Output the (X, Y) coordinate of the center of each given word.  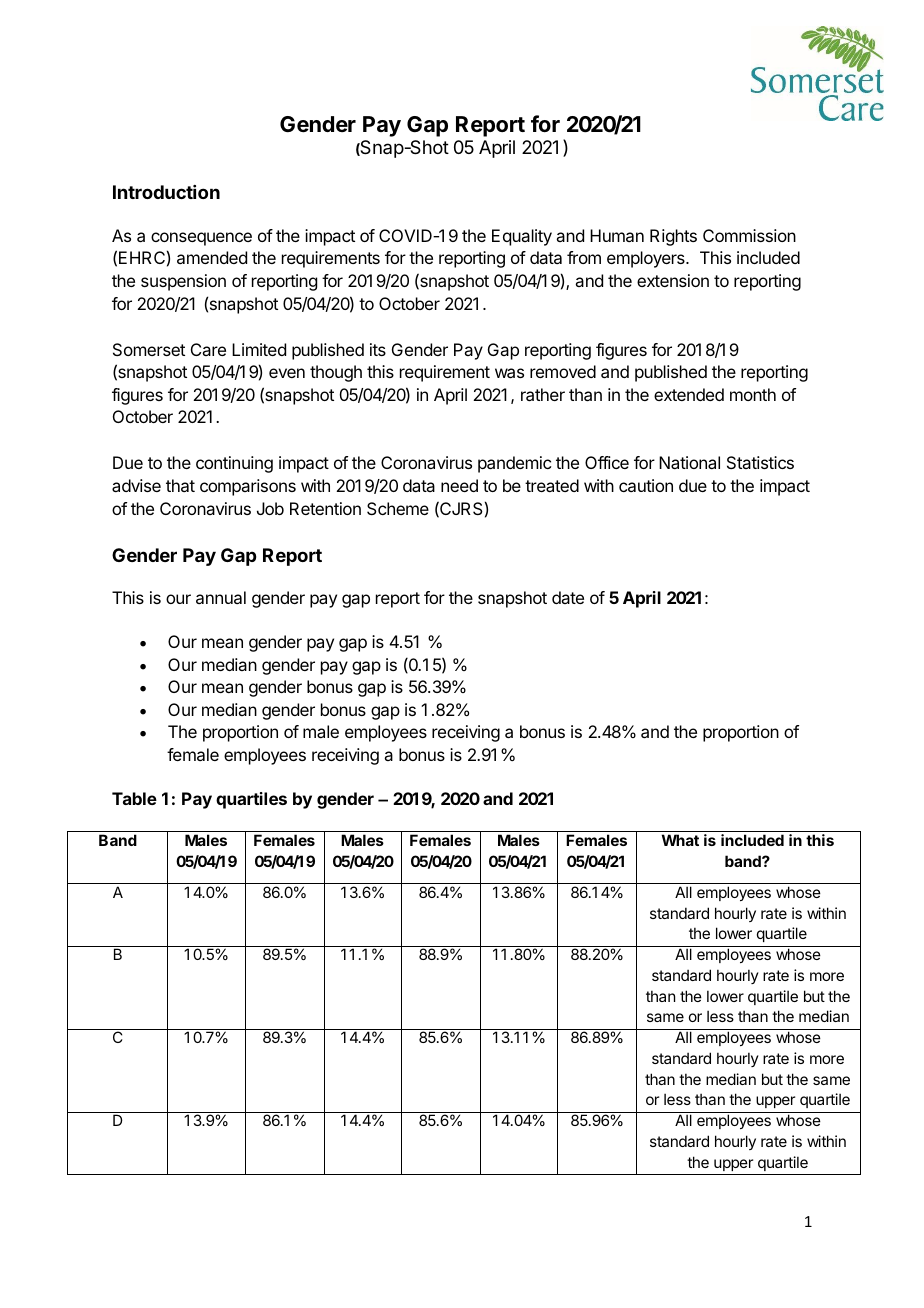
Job (270, 508)
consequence (201, 239)
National (689, 462)
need (459, 485)
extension (673, 280)
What (680, 840)
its (378, 349)
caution (646, 485)
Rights (673, 237)
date (568, 597)
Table (134, 798)
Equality (522, 237)
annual (221, 597)
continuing (234, 464)
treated (552, 485)
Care (208, 349)
